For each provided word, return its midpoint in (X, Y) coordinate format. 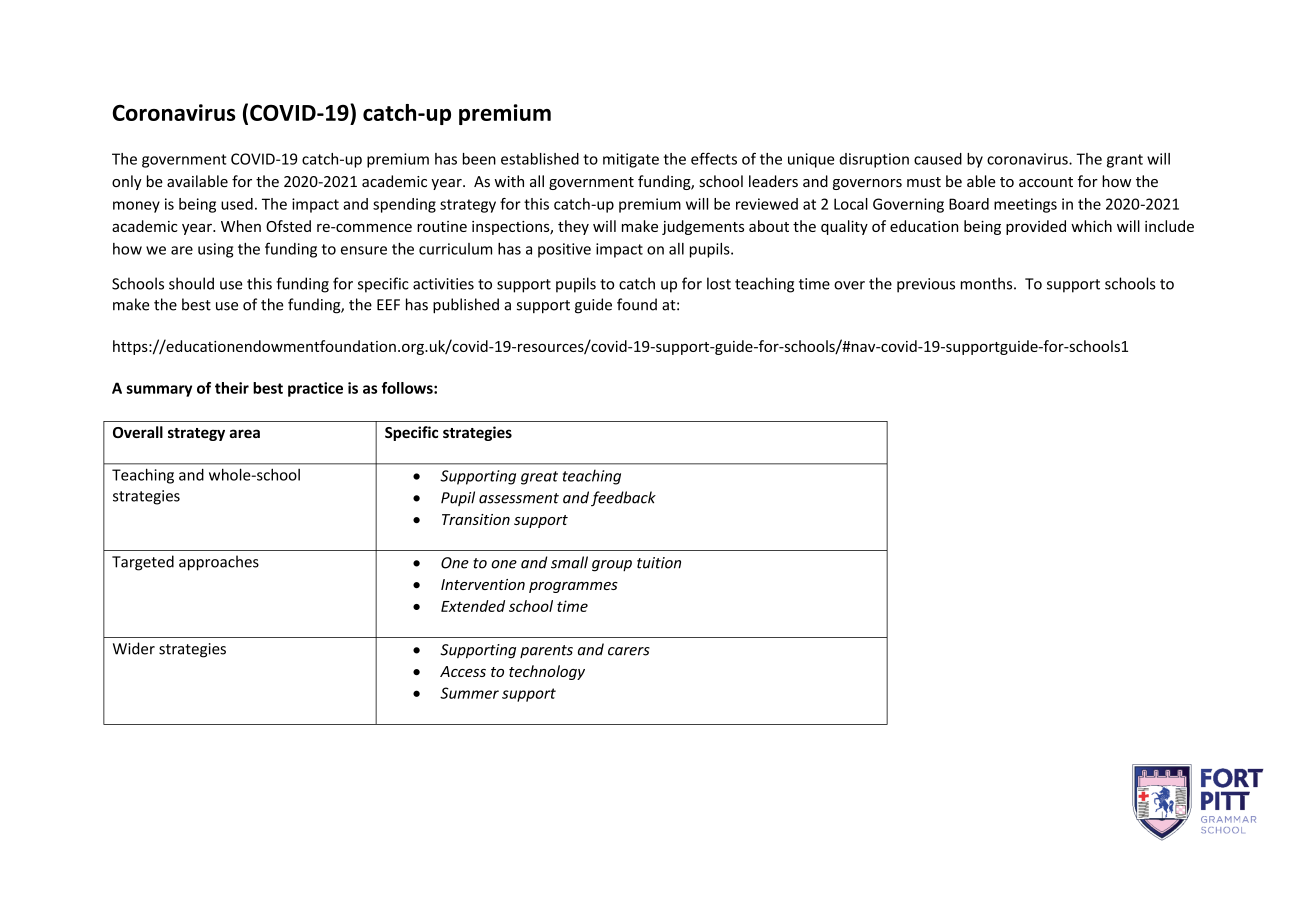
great (539, 478)
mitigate (631, 160)
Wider (134, 648)
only (127, 182)
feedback (623, 498)
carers (629, 651)
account (1046, 182)
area (244, 433)
